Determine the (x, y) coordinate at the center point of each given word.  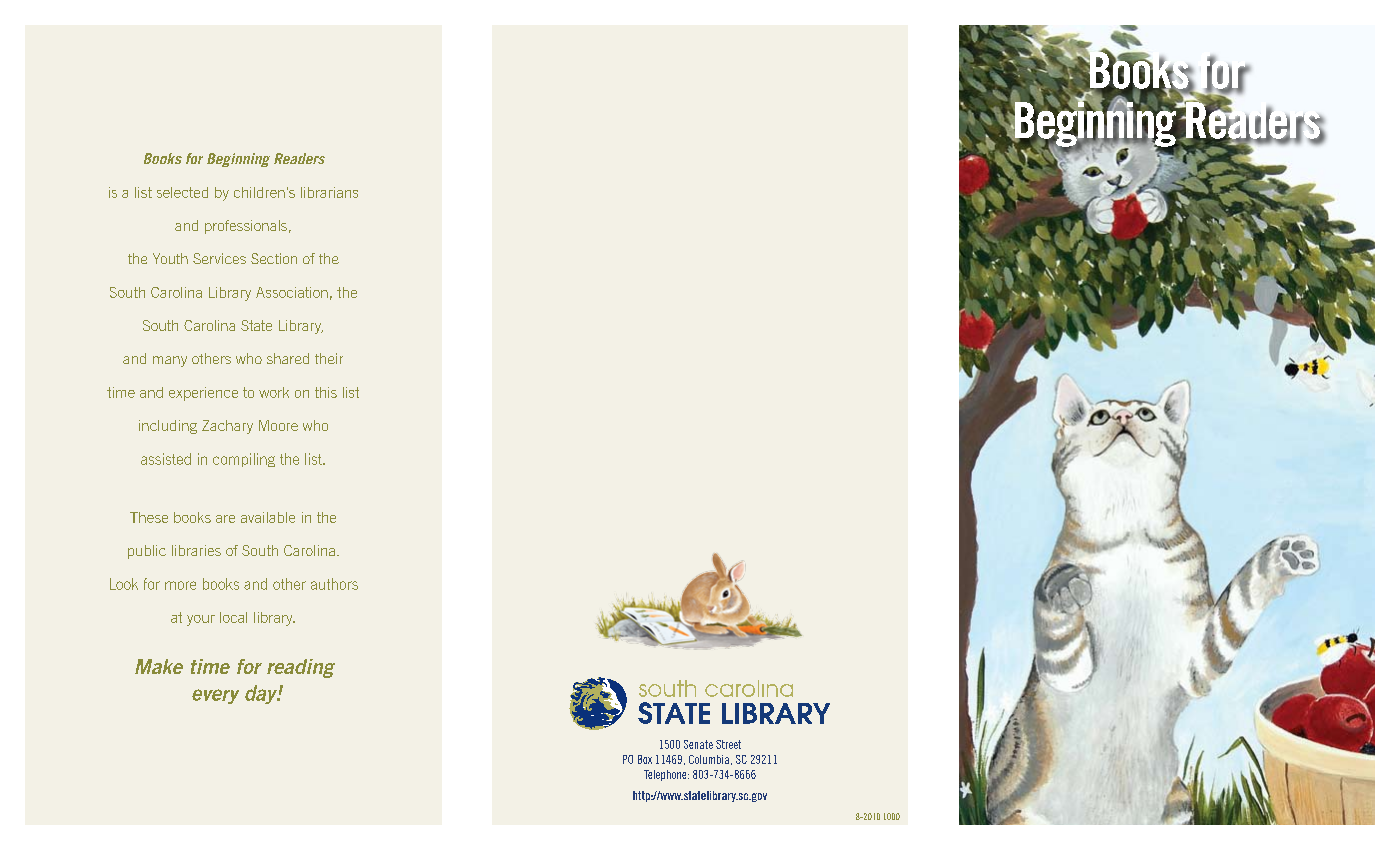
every (215, 696)
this (326, 392)
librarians (329, 192)
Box (645, 759)
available (268, 517)
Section (274, 258)
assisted (166, 459)
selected (182, 192)
